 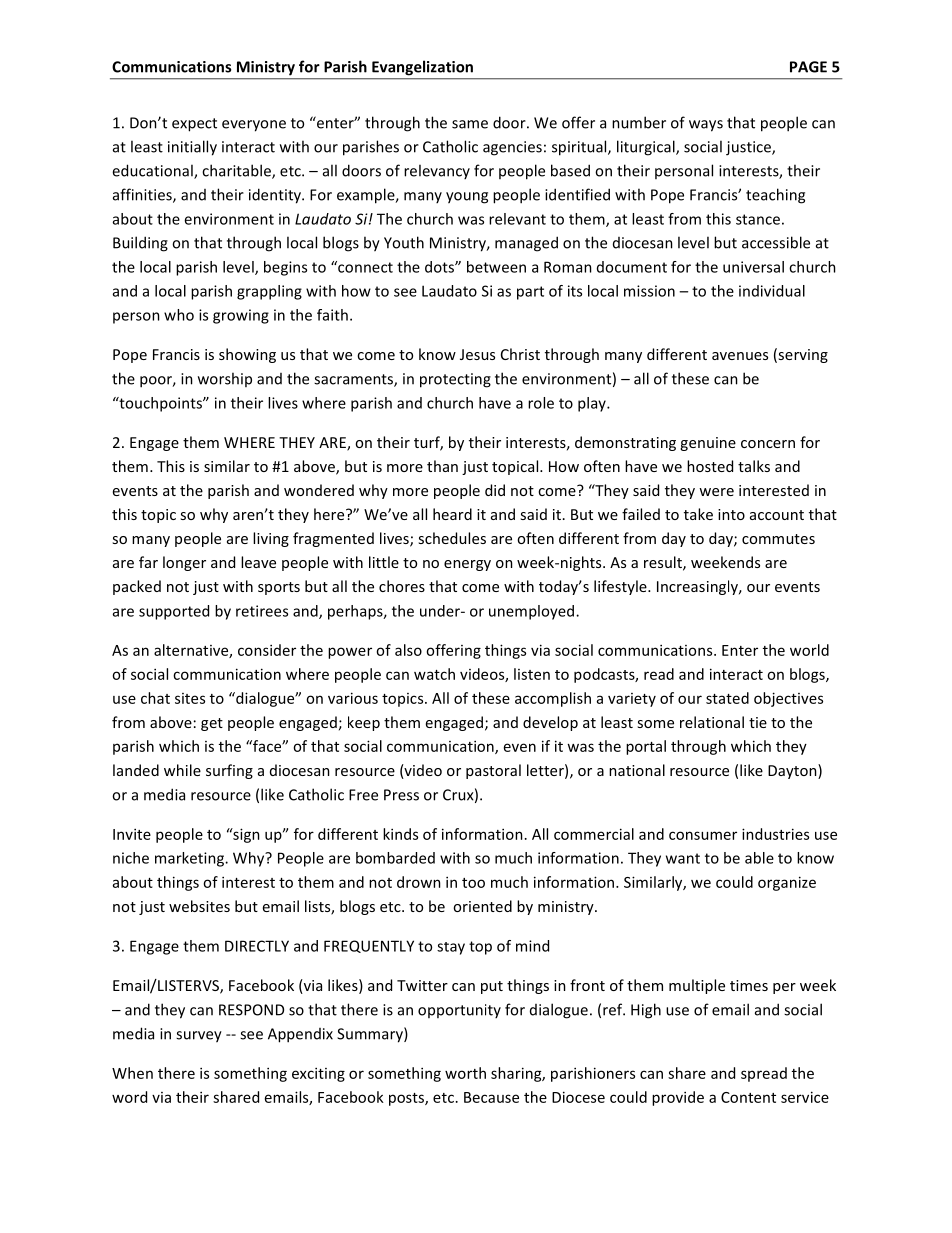 What do you see at coordinates (194, 125) in the document?
I see `expect` at bounding box center [194, 125].
